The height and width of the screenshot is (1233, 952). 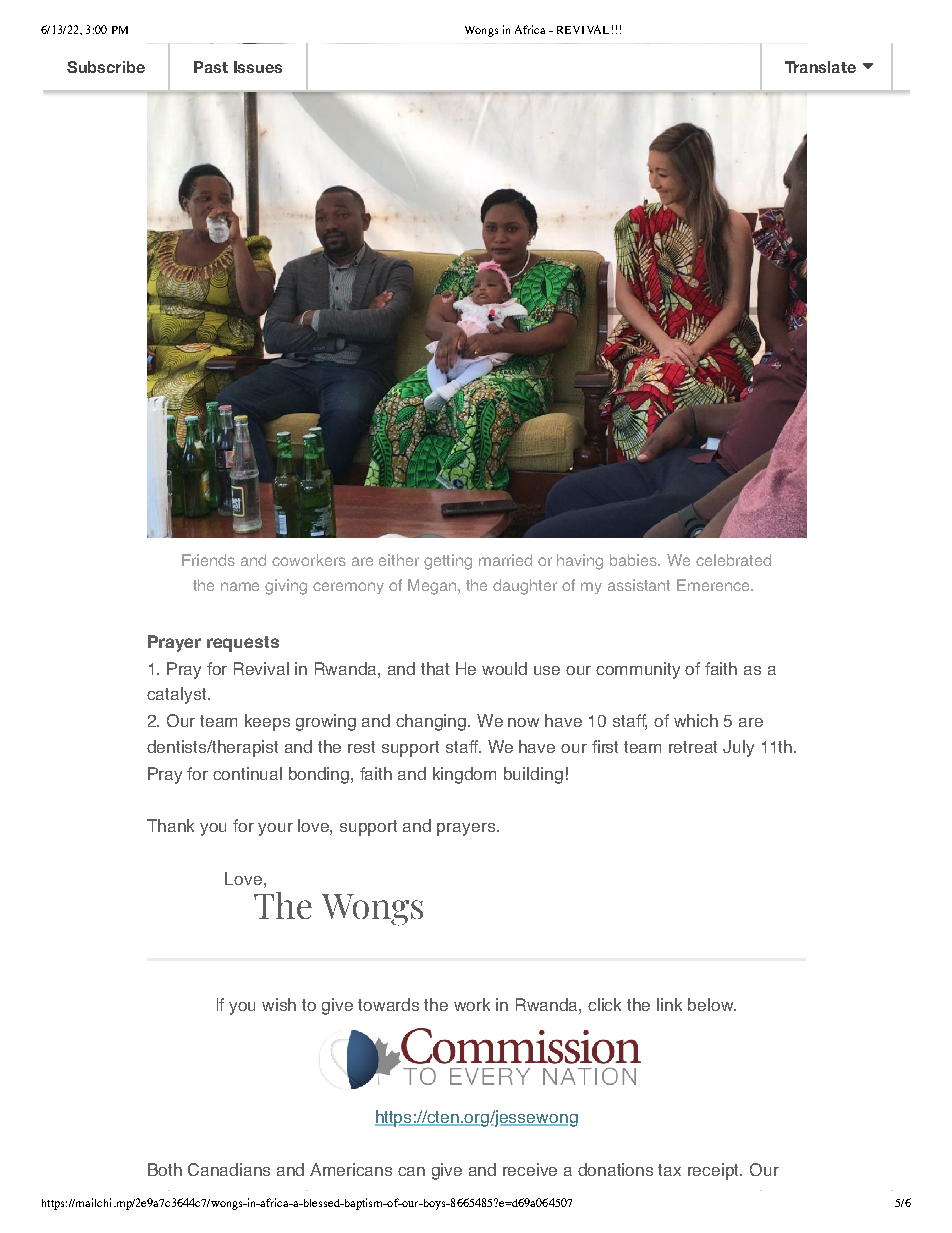 I want to click on Friends, so click(x=208, y=560).
